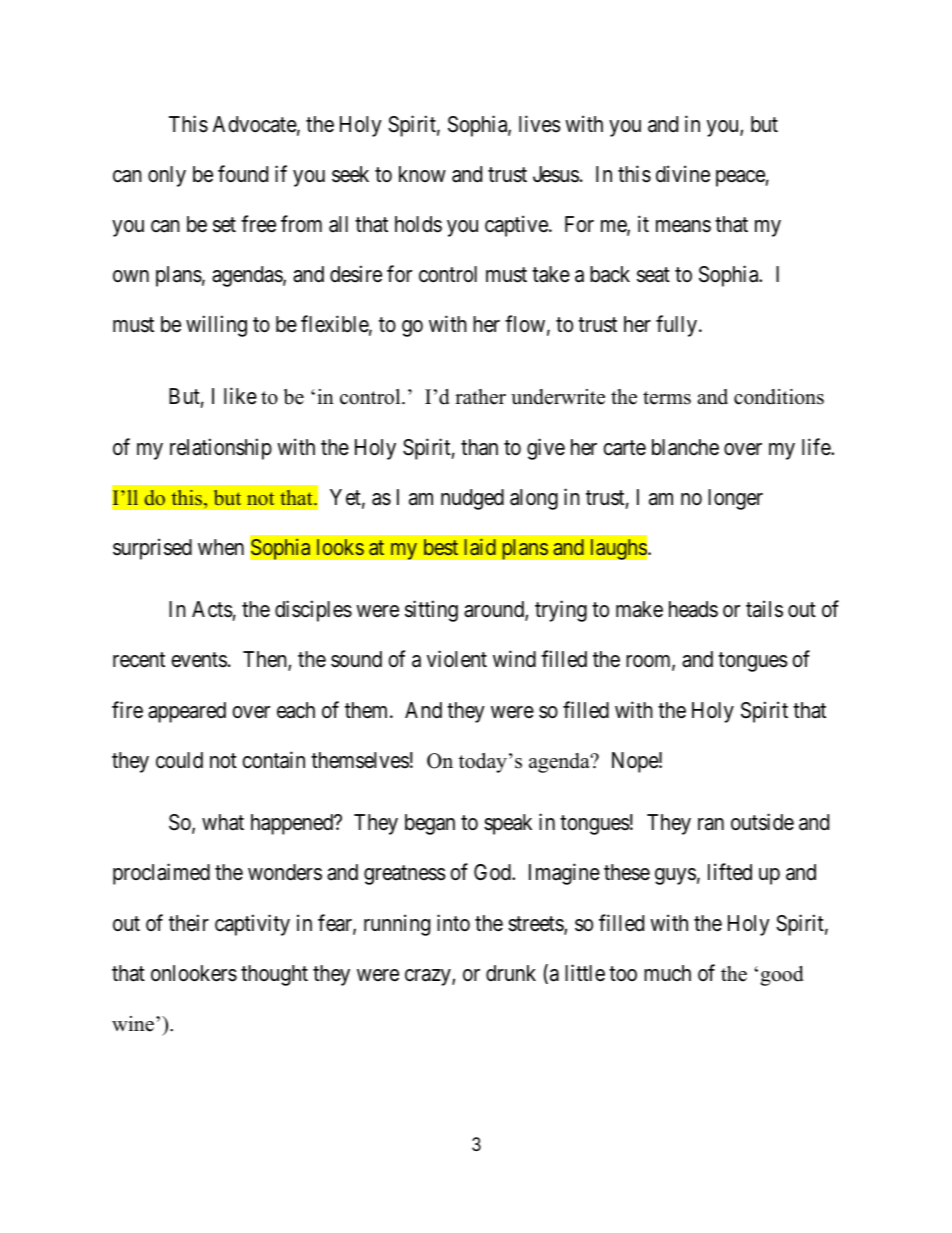 Image resolution: width=952 pixels, height=1233 pixels. I want to click on crazy, so click(429, 977).
